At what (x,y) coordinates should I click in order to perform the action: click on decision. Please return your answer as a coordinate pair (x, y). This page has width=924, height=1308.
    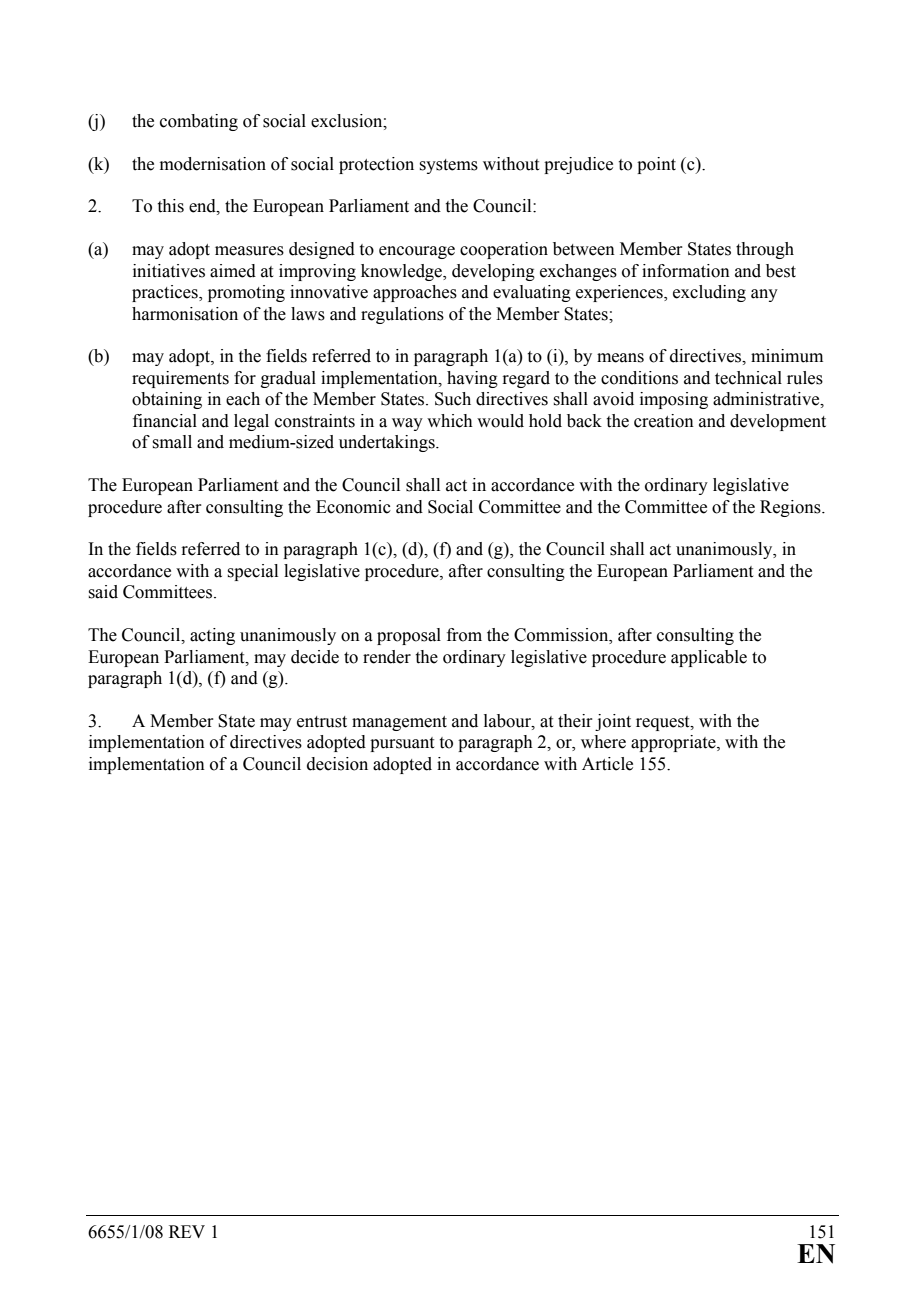
    Looking at the image, I should click on (337, 764).
